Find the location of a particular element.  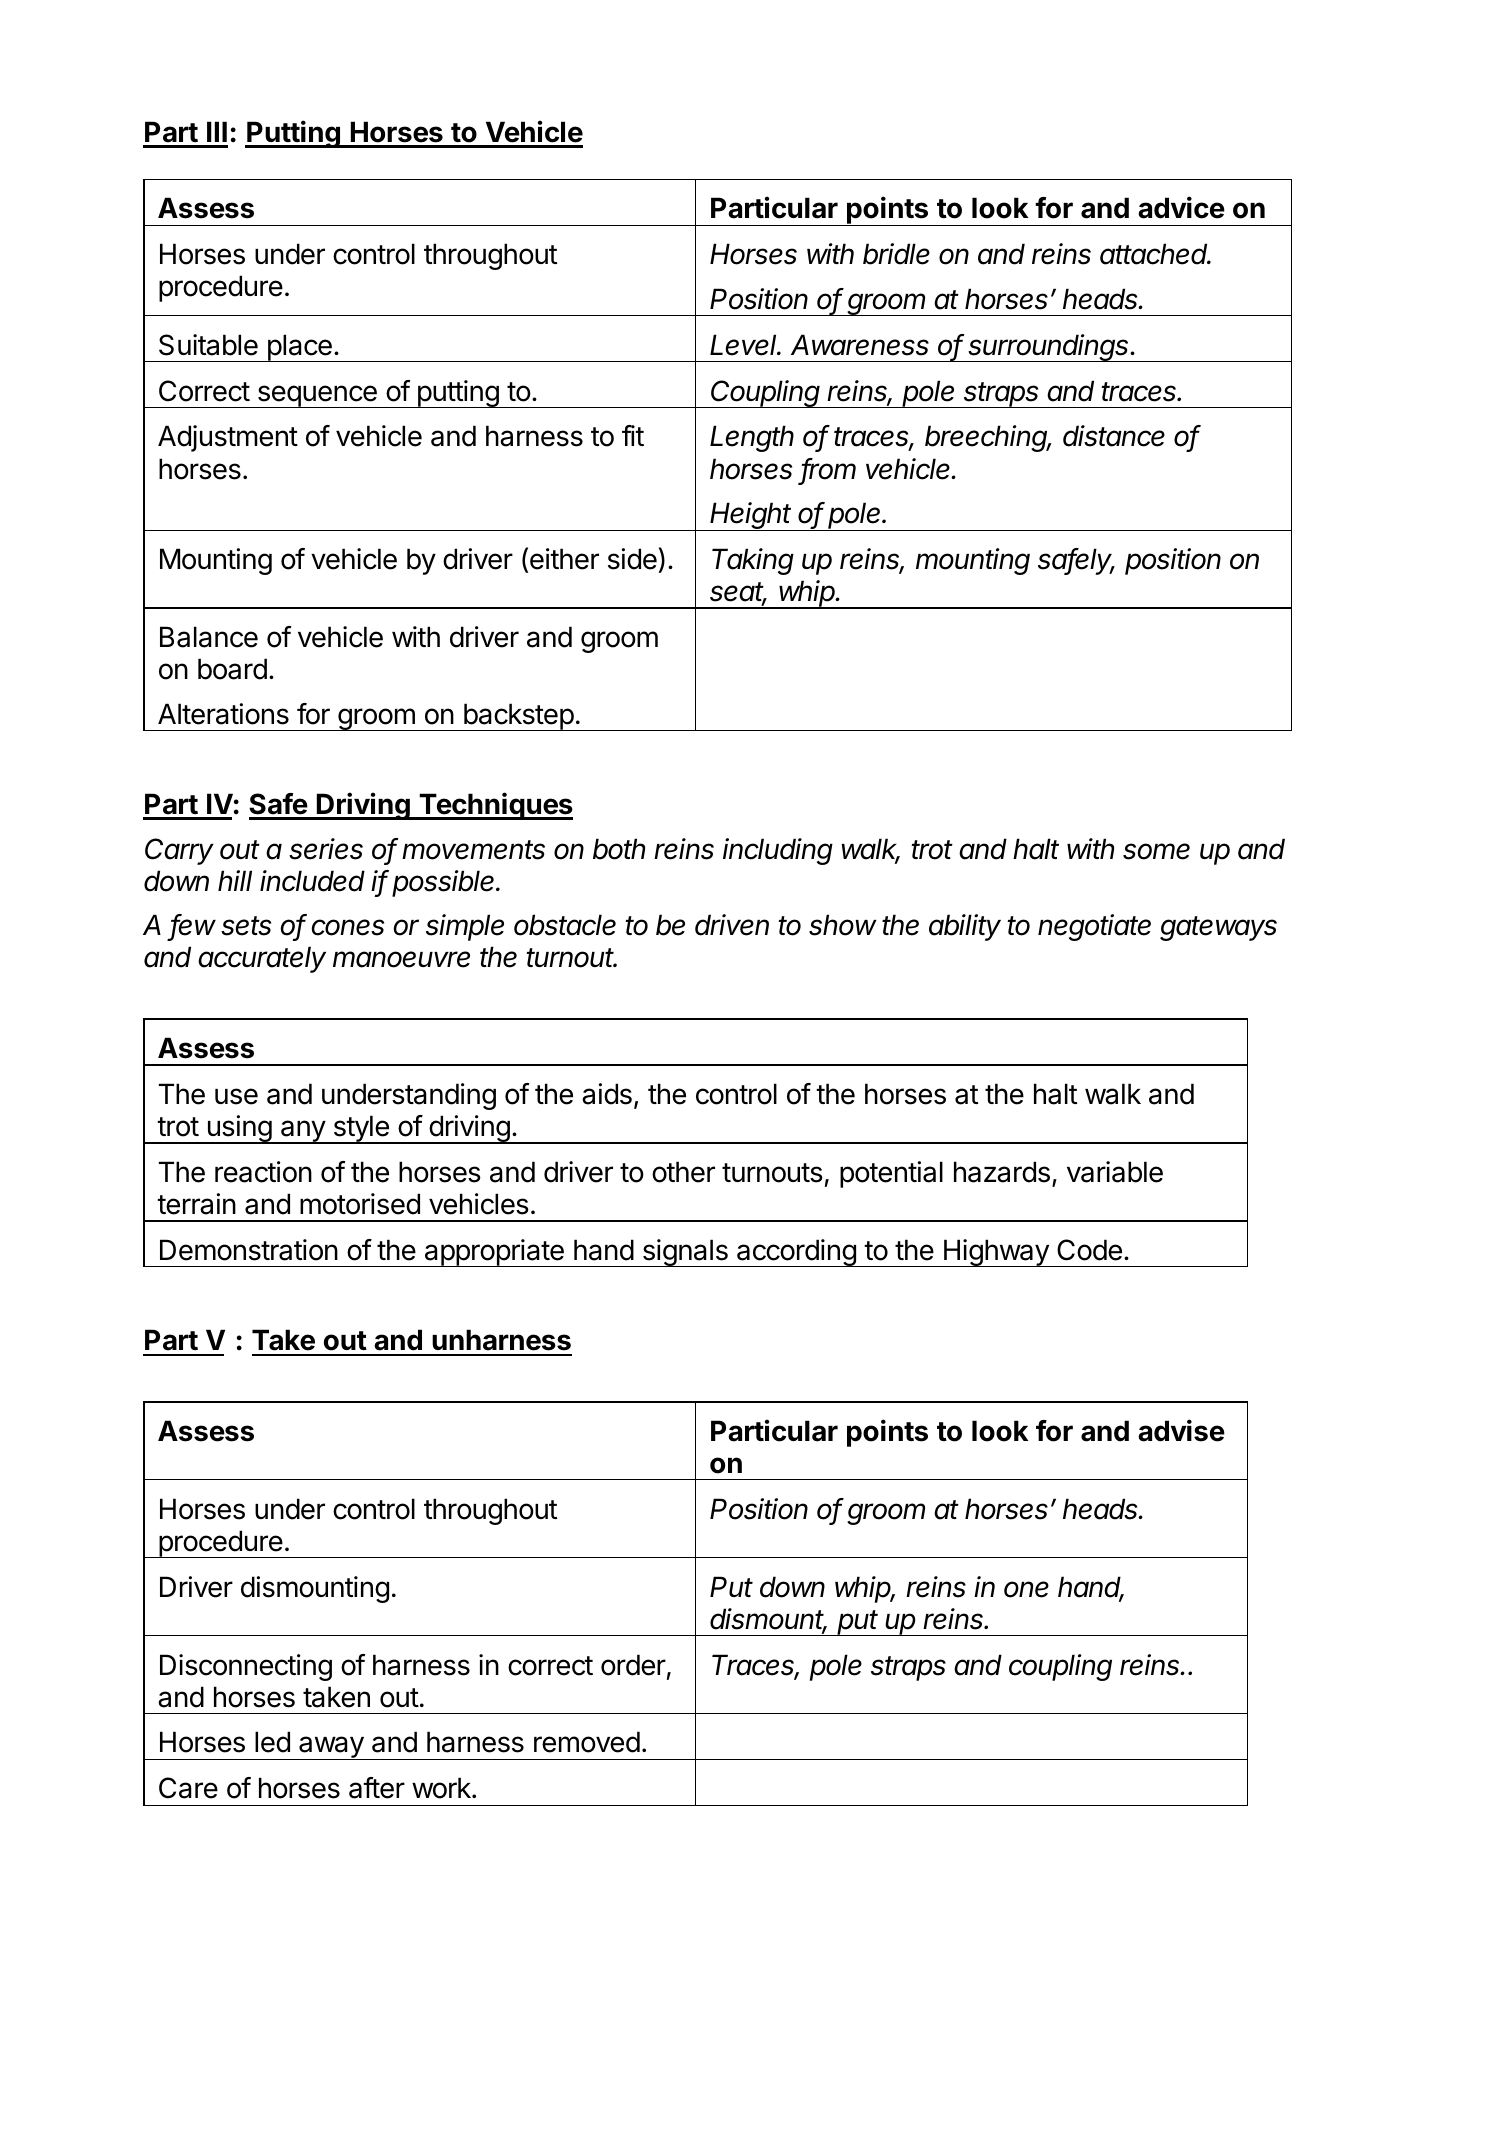

removed is located at coordinates (587, 1742).
